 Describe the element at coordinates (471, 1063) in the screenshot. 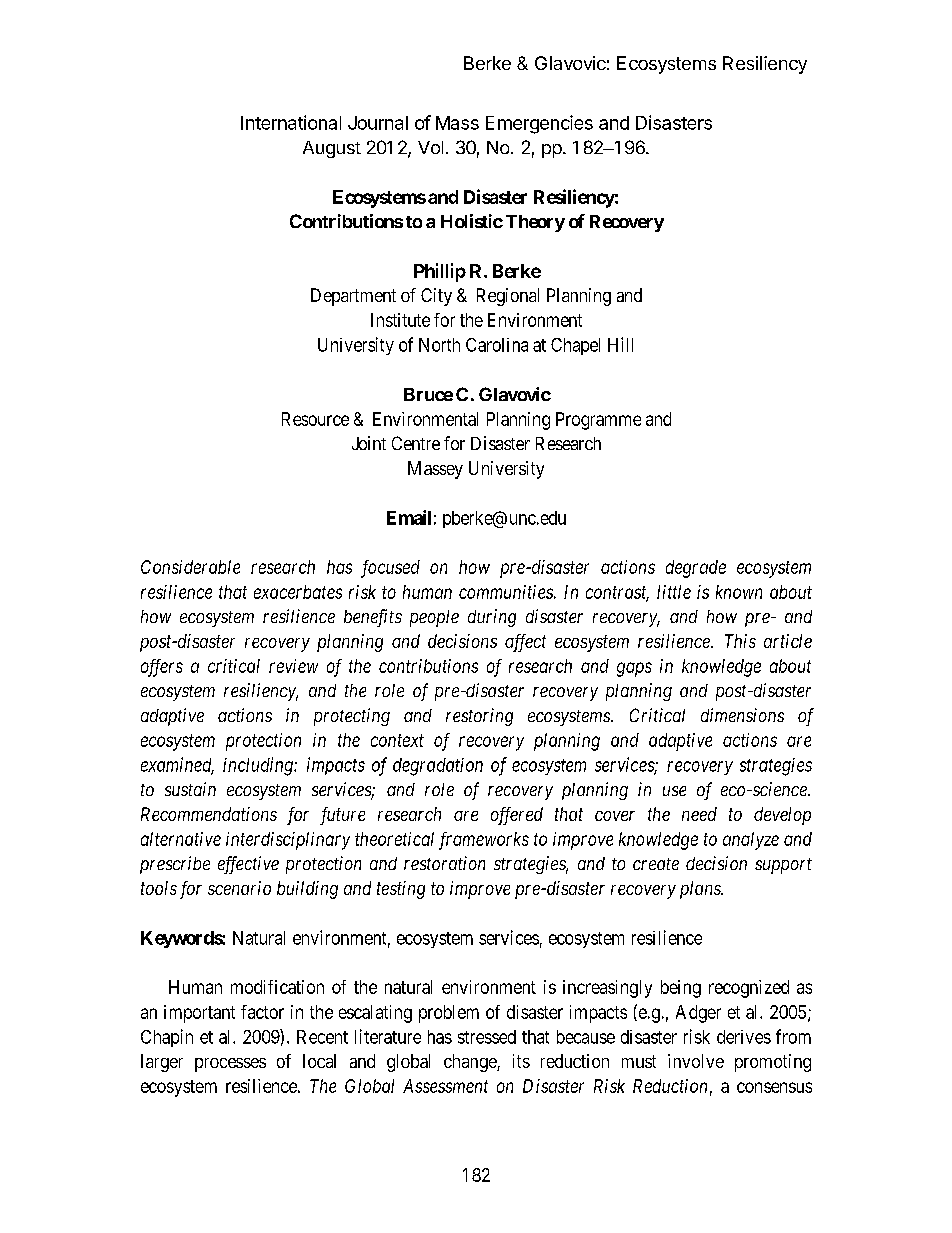

I see `change` at that location.
